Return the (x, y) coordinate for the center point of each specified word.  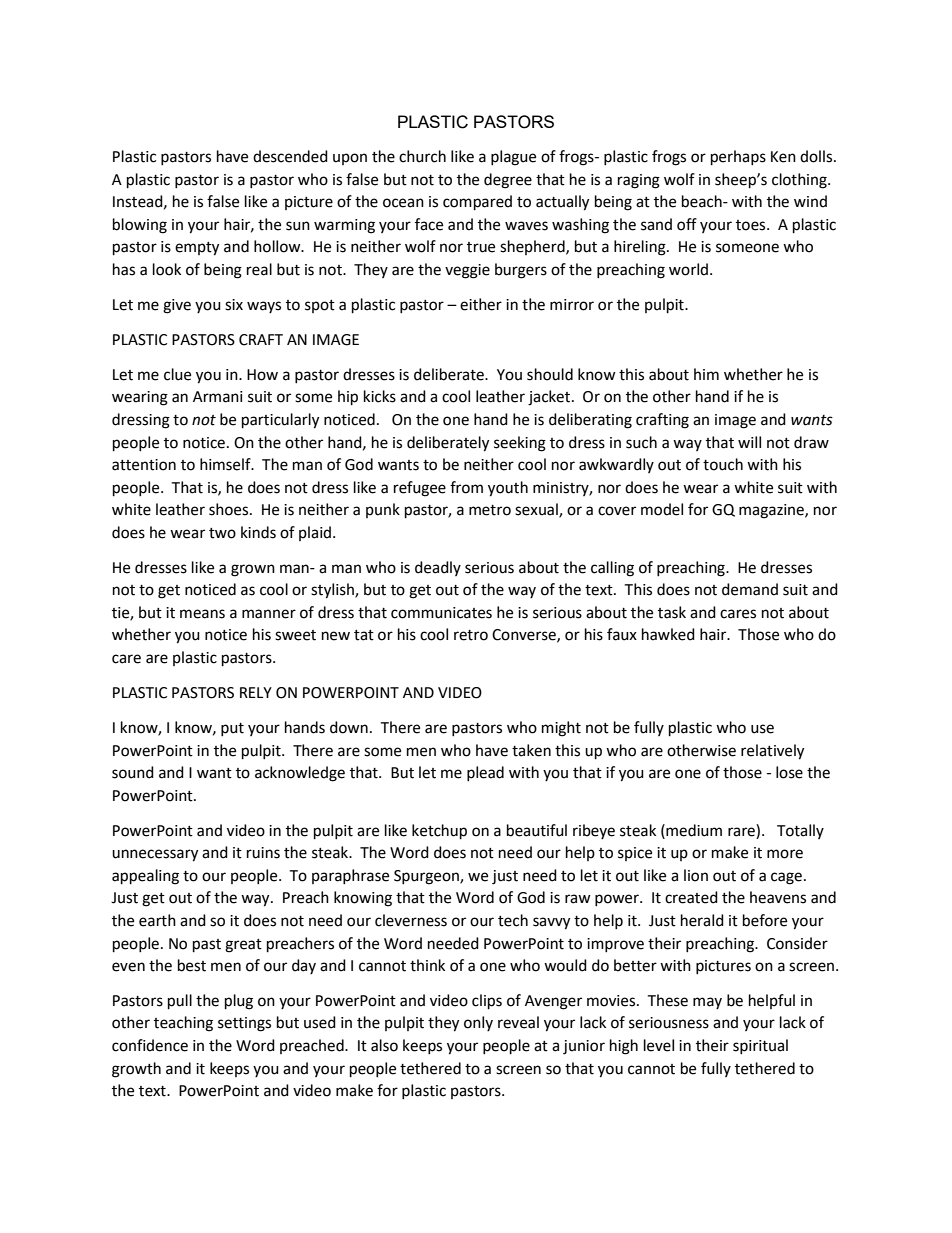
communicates (441, 613)
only (478, 1023)
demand (750, 589)
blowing (140, 226)
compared (477, 203)
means (202, 614)
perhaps (738, 158)
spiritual (760, 1046)
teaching (183, 1024)
